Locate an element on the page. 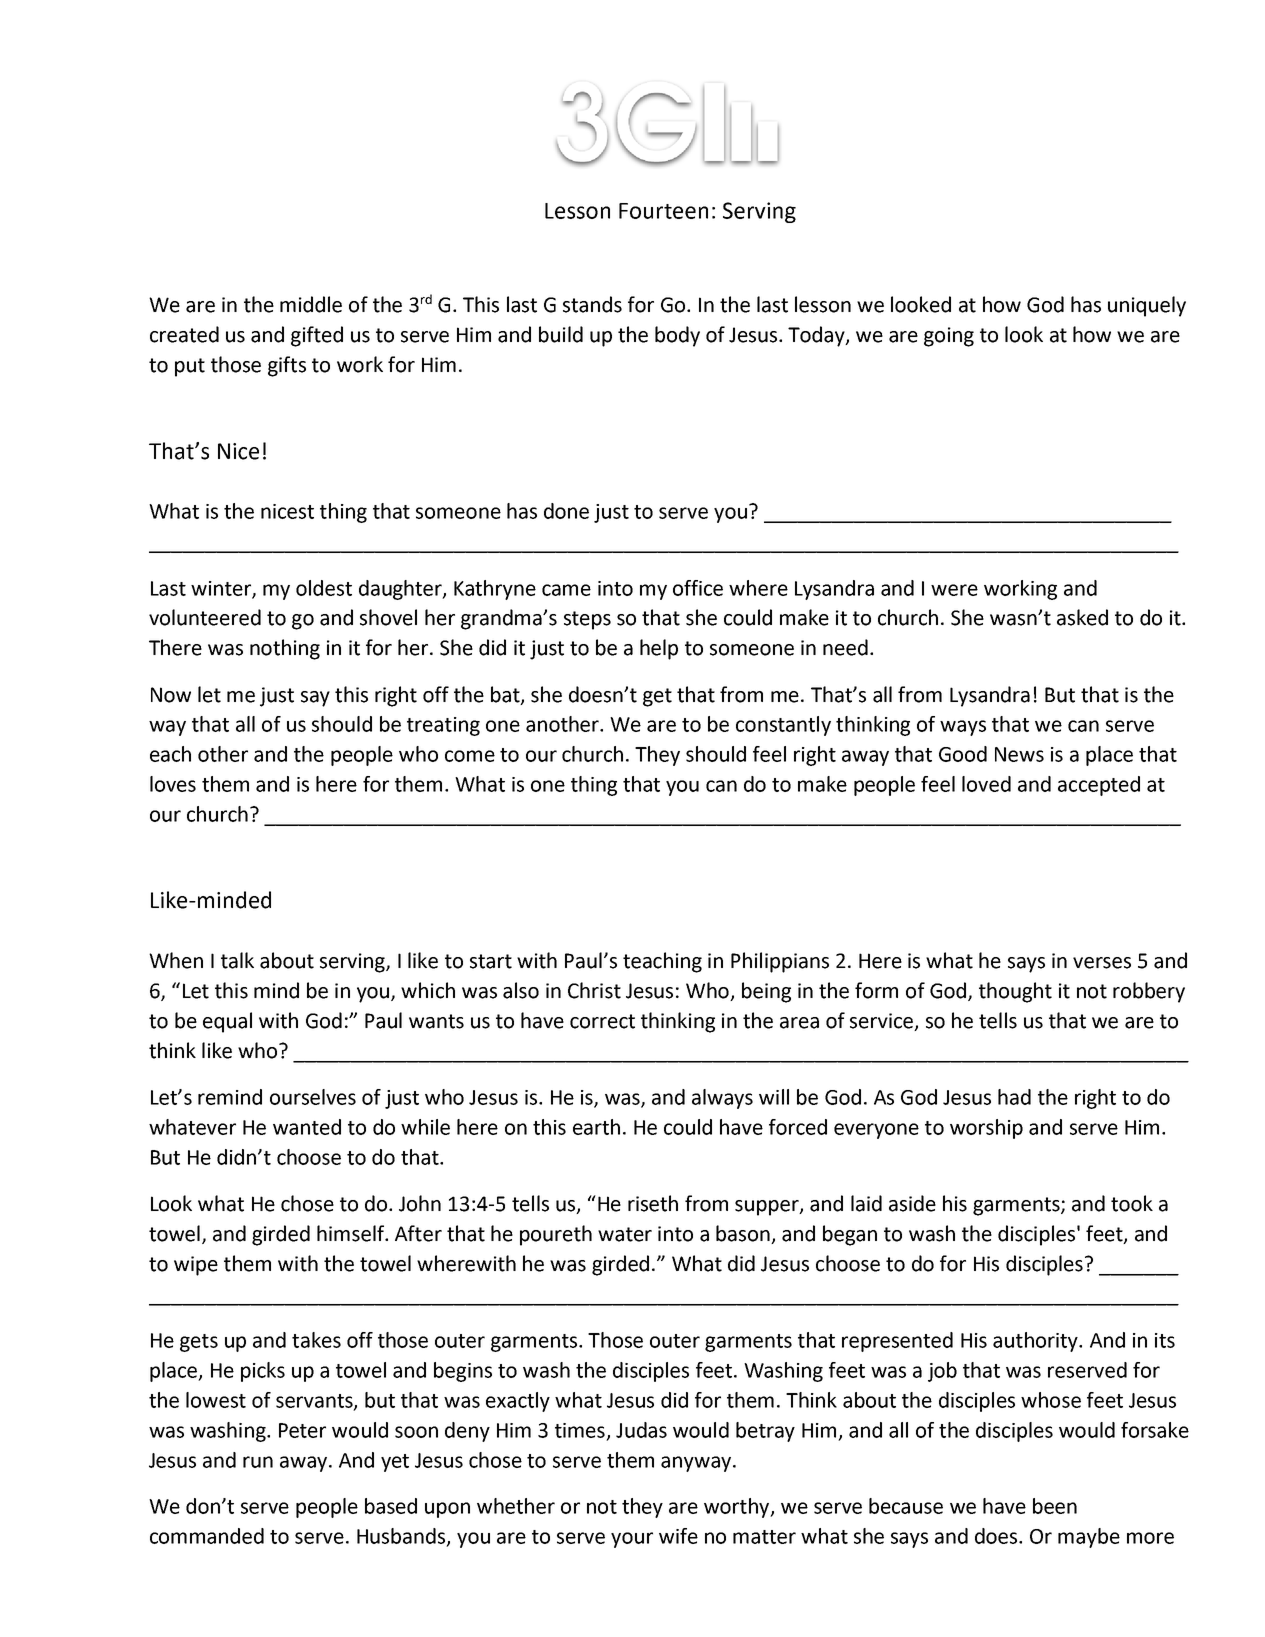  Fourteen is located at coordinates (663, 211).
